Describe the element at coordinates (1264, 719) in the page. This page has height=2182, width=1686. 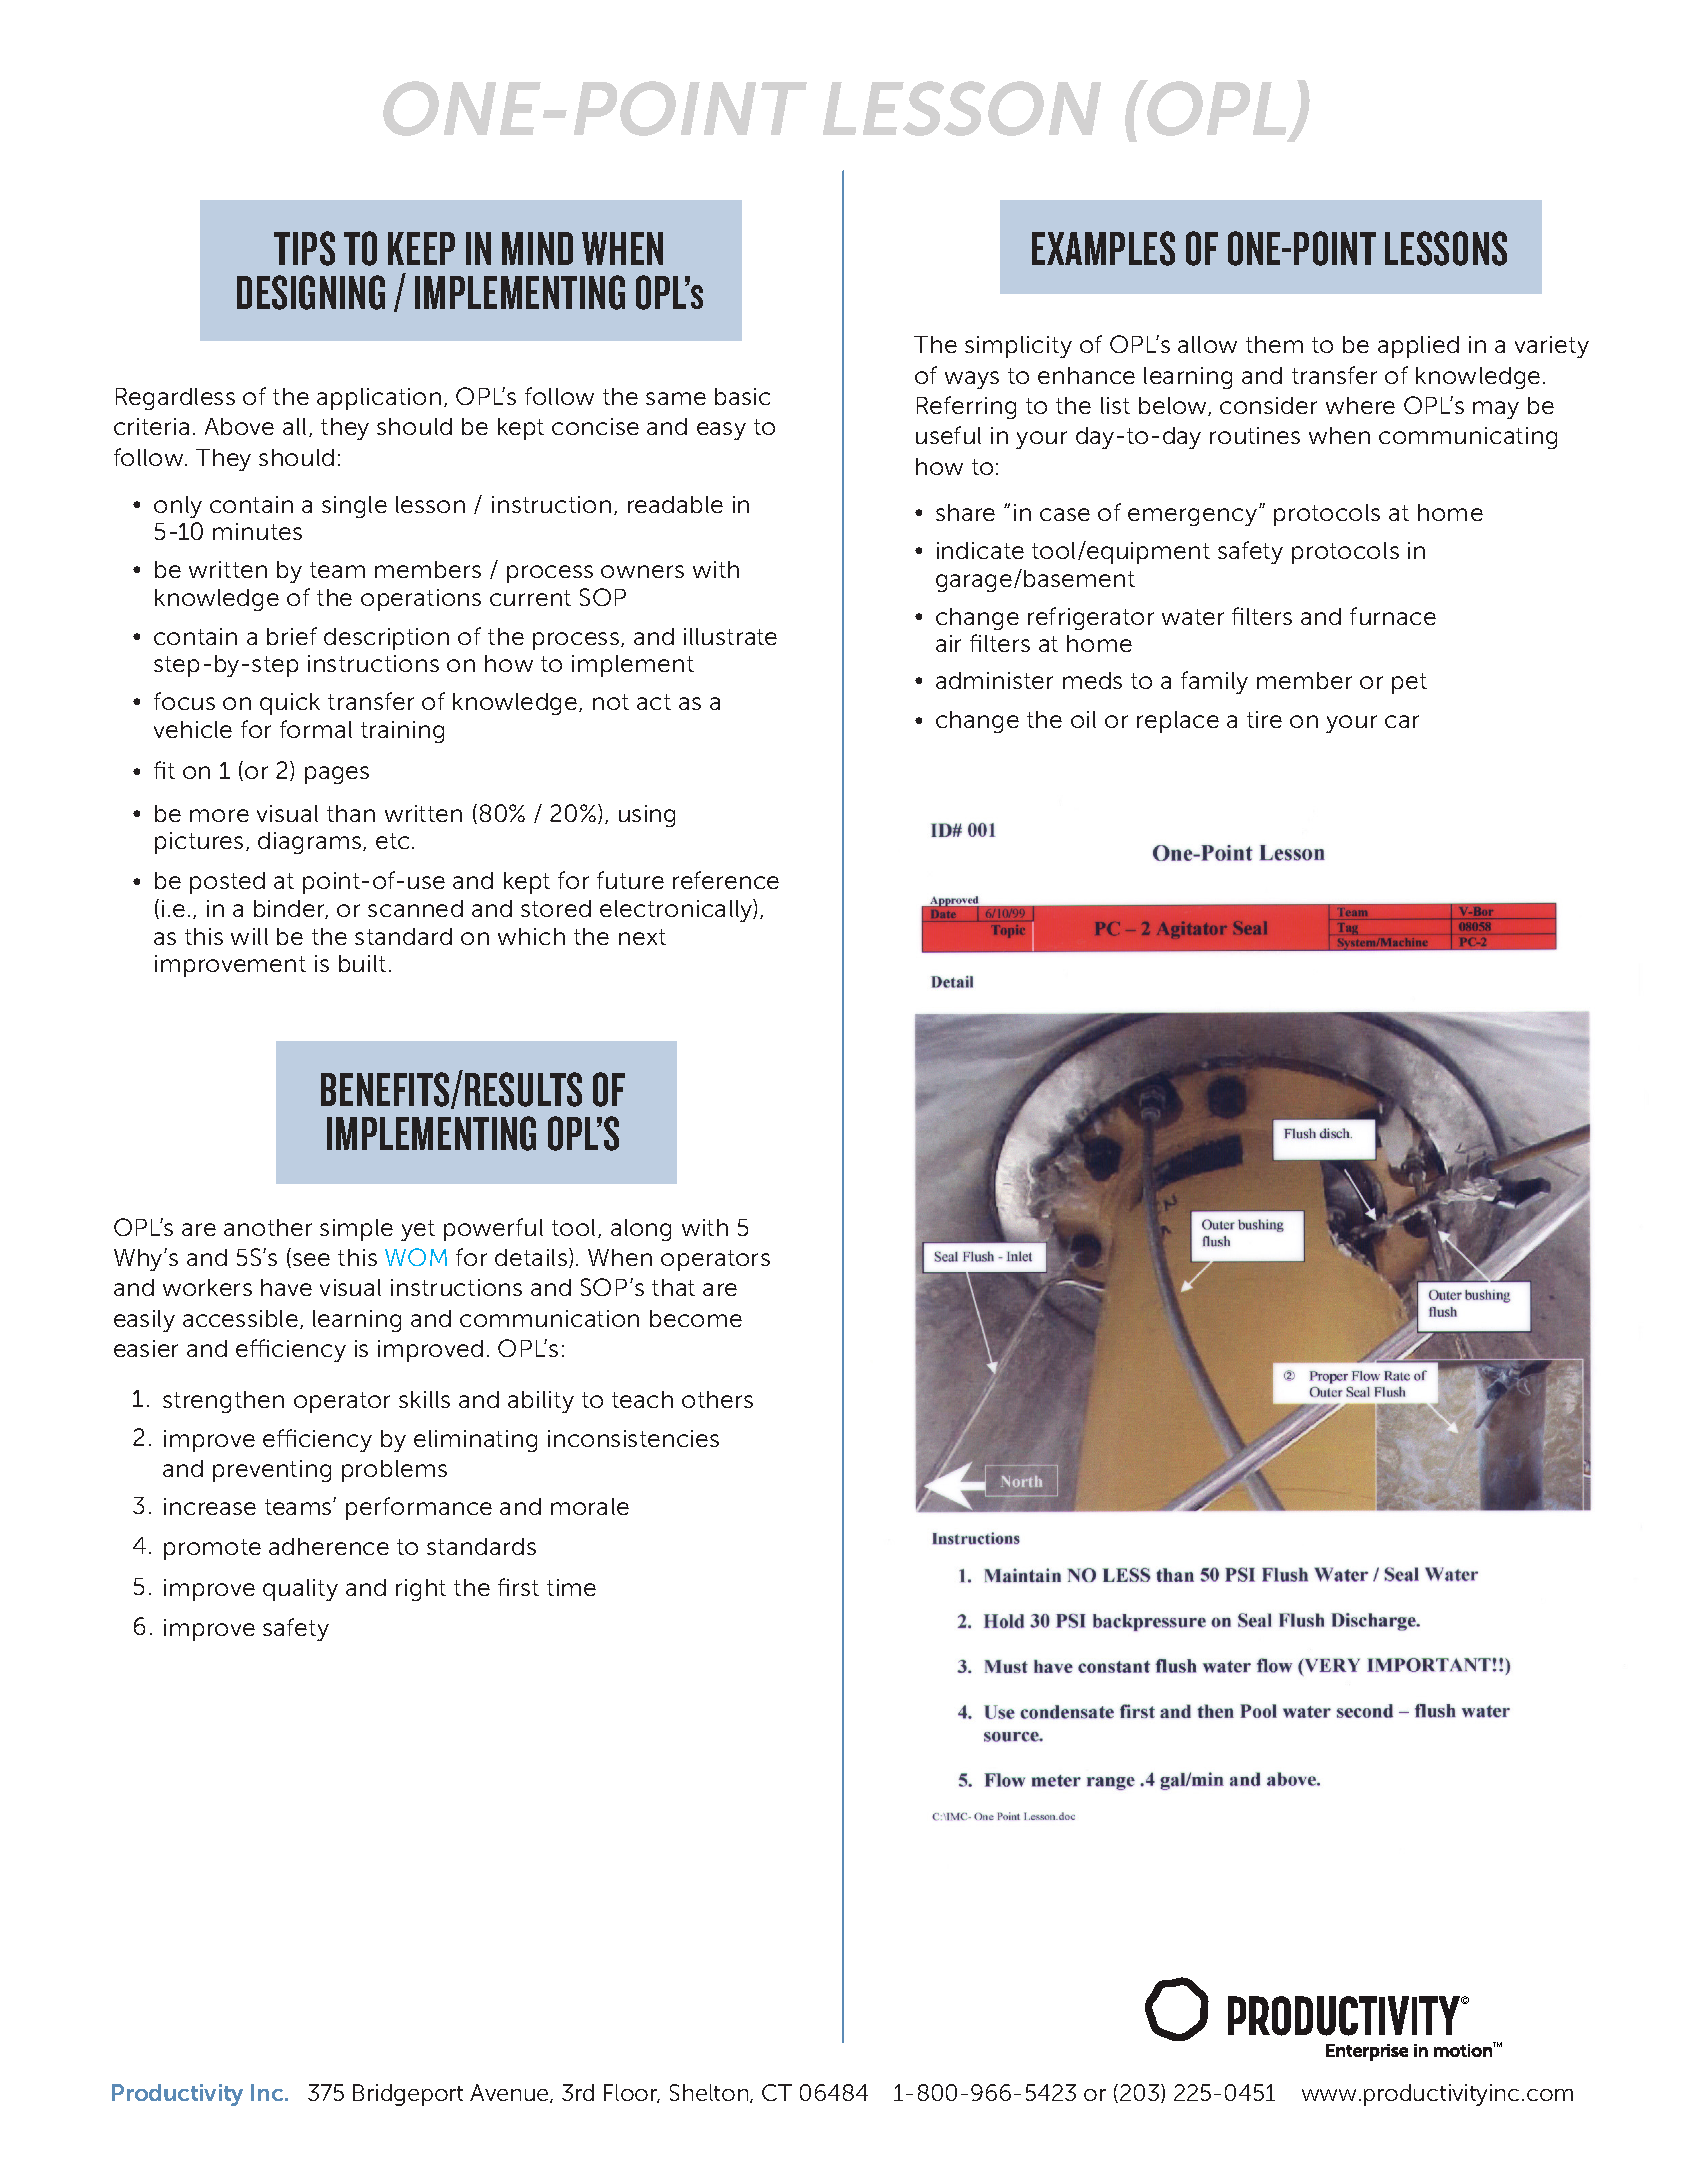
I see `tire` at that location.
